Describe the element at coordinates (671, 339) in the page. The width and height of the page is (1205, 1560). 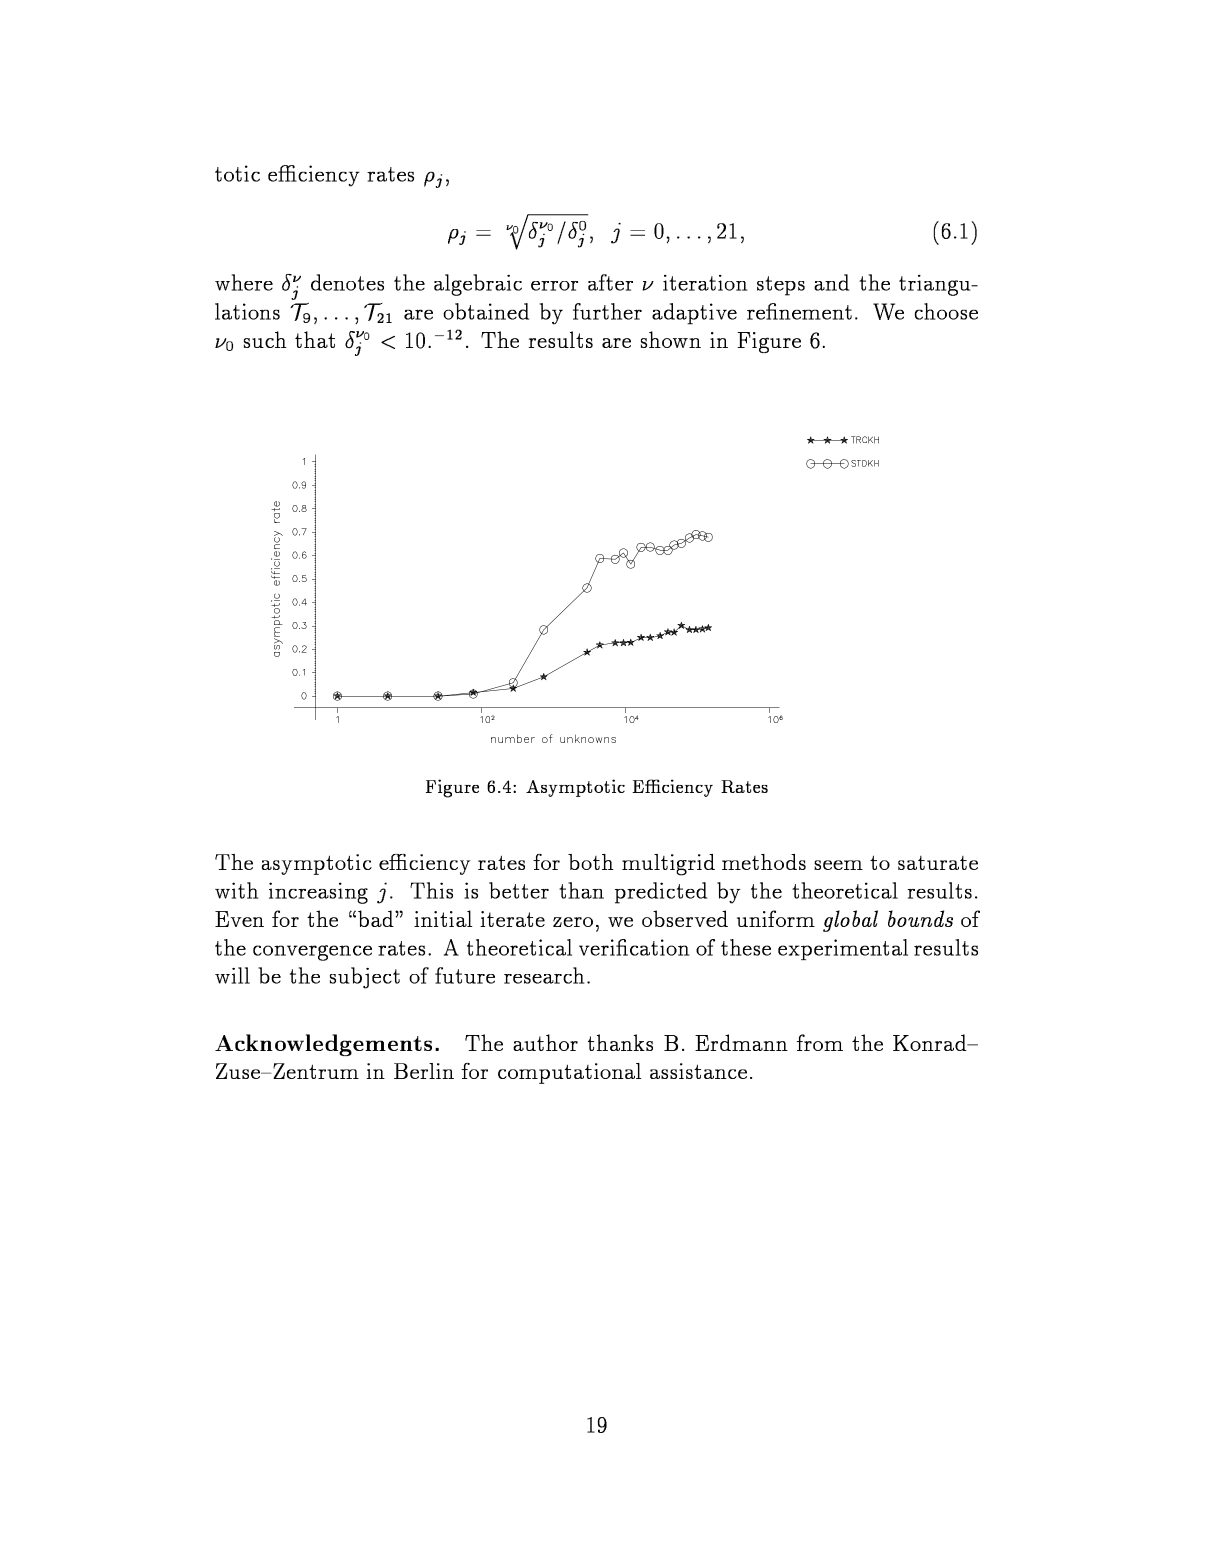
I see `shown` at that location.
